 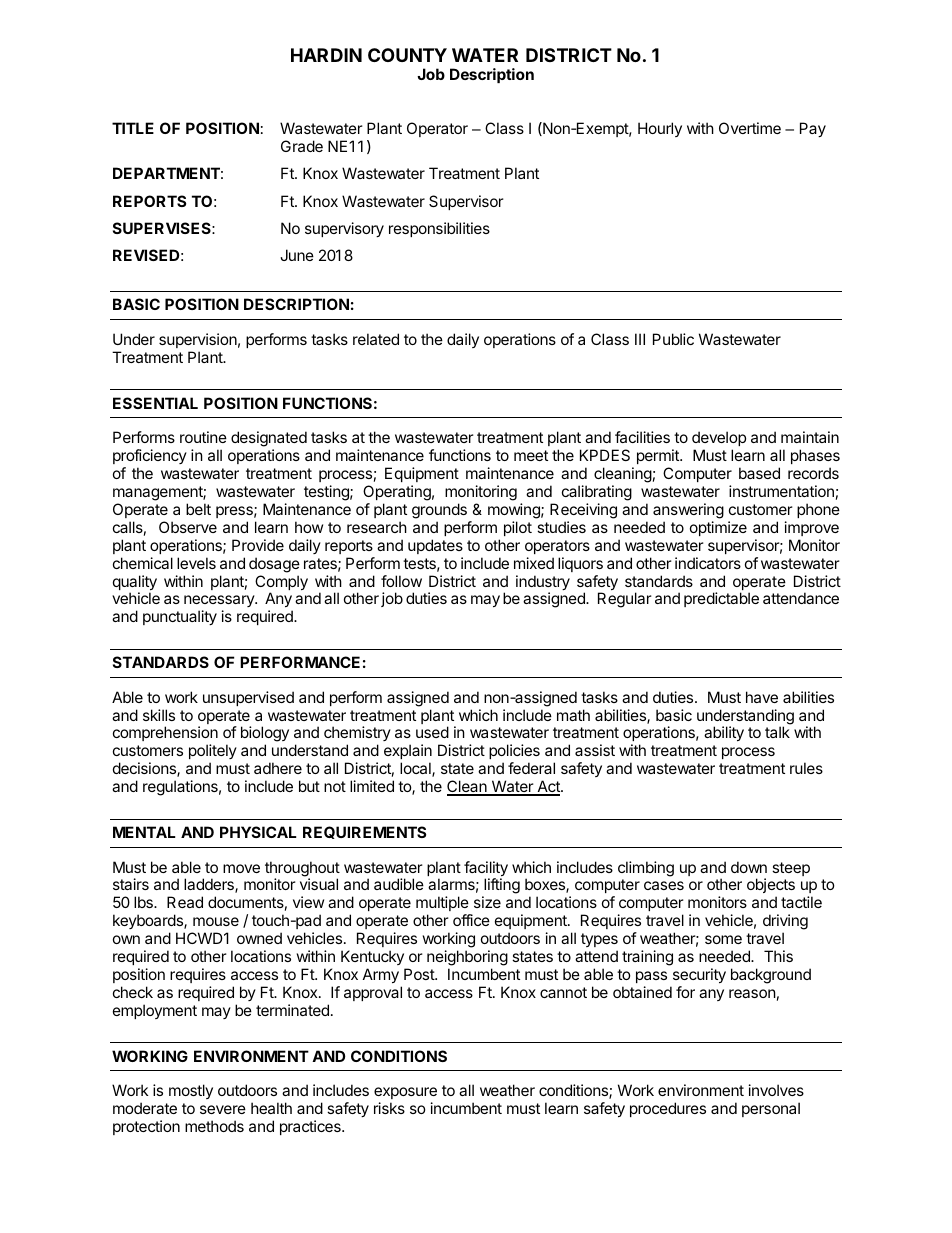 I want to click on TITLE, so click(x=133, y=128).
